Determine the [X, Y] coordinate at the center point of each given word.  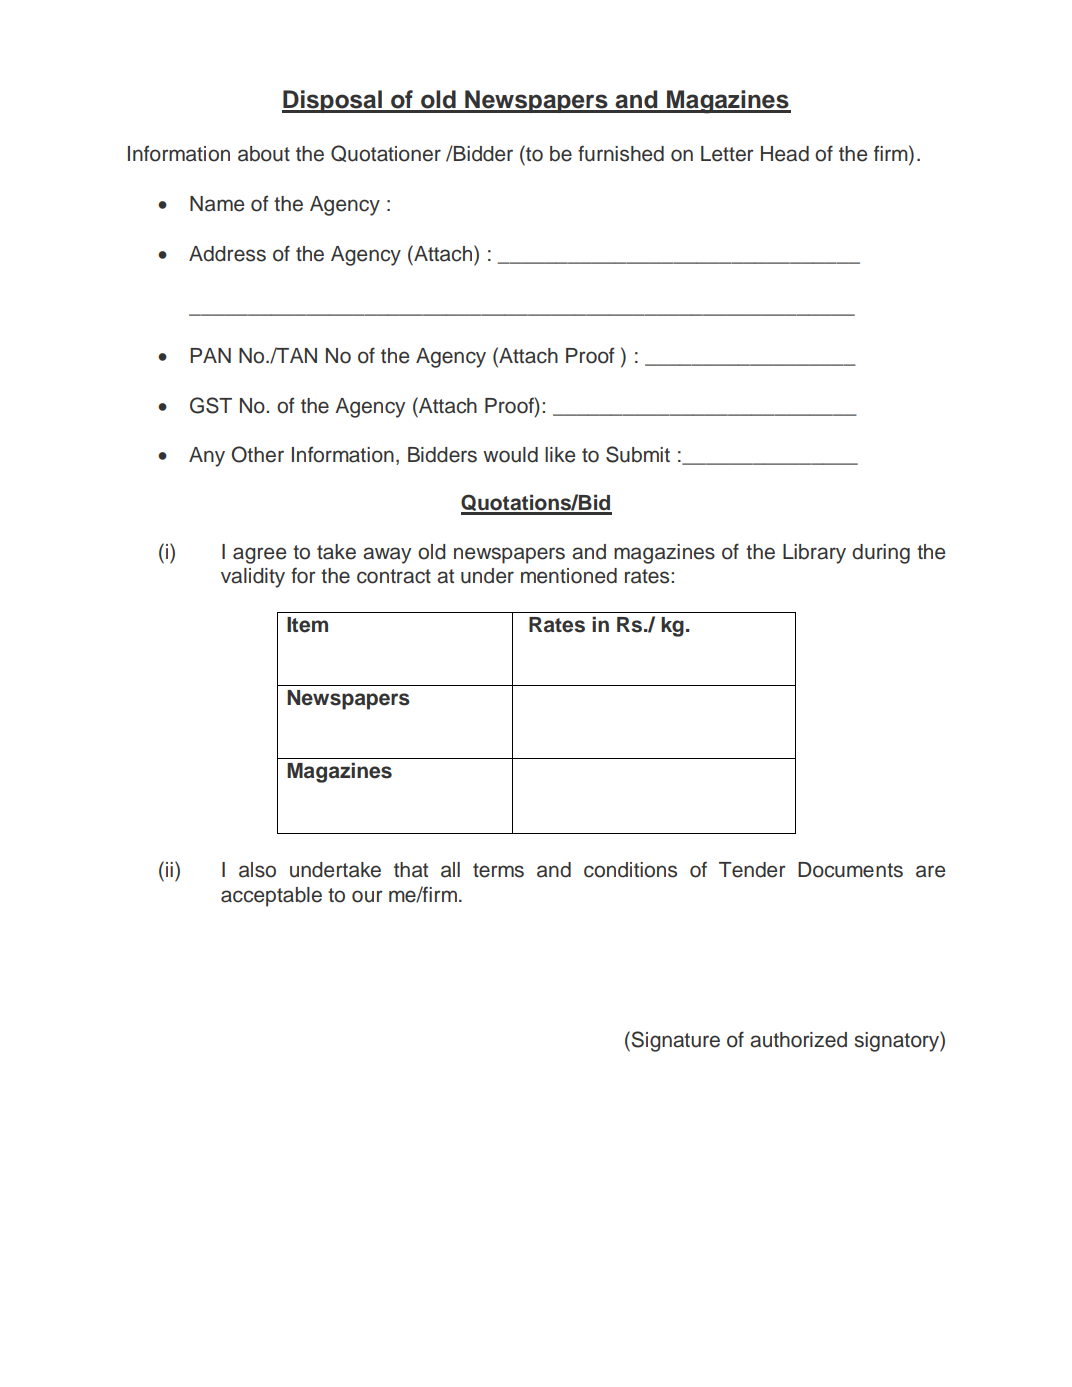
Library [814, 554]
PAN [210, 355]
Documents [850, 870]
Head [785, 154]
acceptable [271, 897]
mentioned [569, 576]
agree [259, 555]
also [257, 870]
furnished [621, 153]
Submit [638, 454]
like [560, 455]
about [264, 154]
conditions [630, 870]
